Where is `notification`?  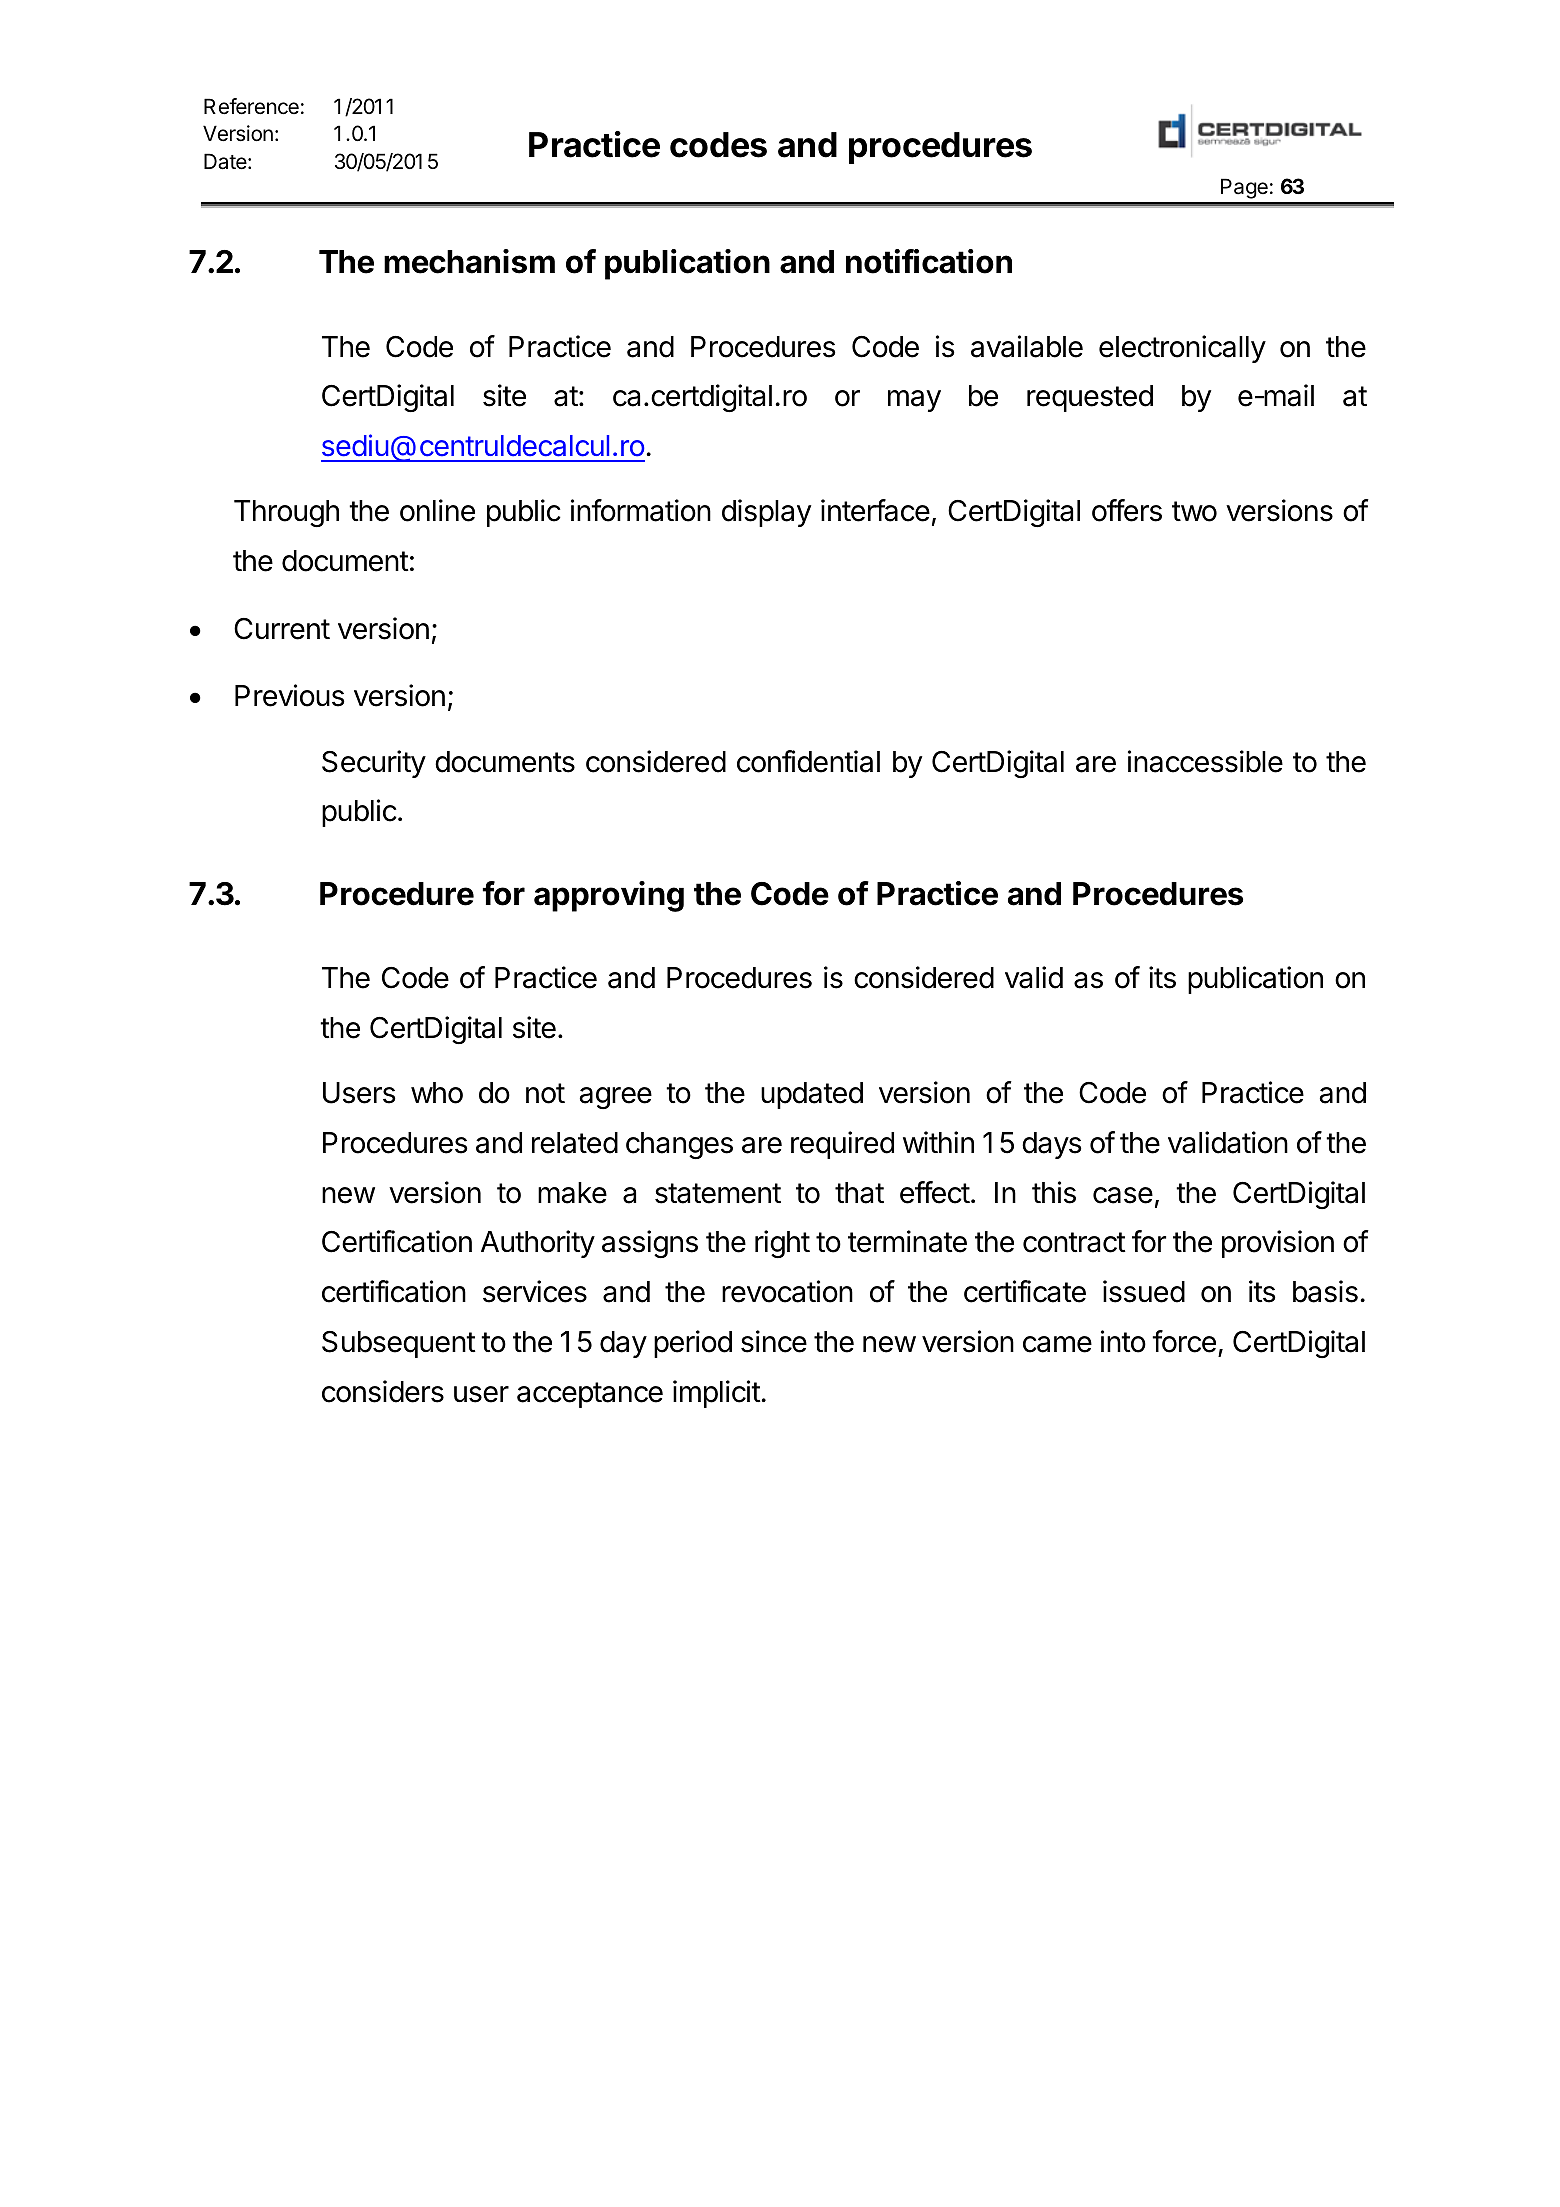 notification is located at coordinates (929, 261).
